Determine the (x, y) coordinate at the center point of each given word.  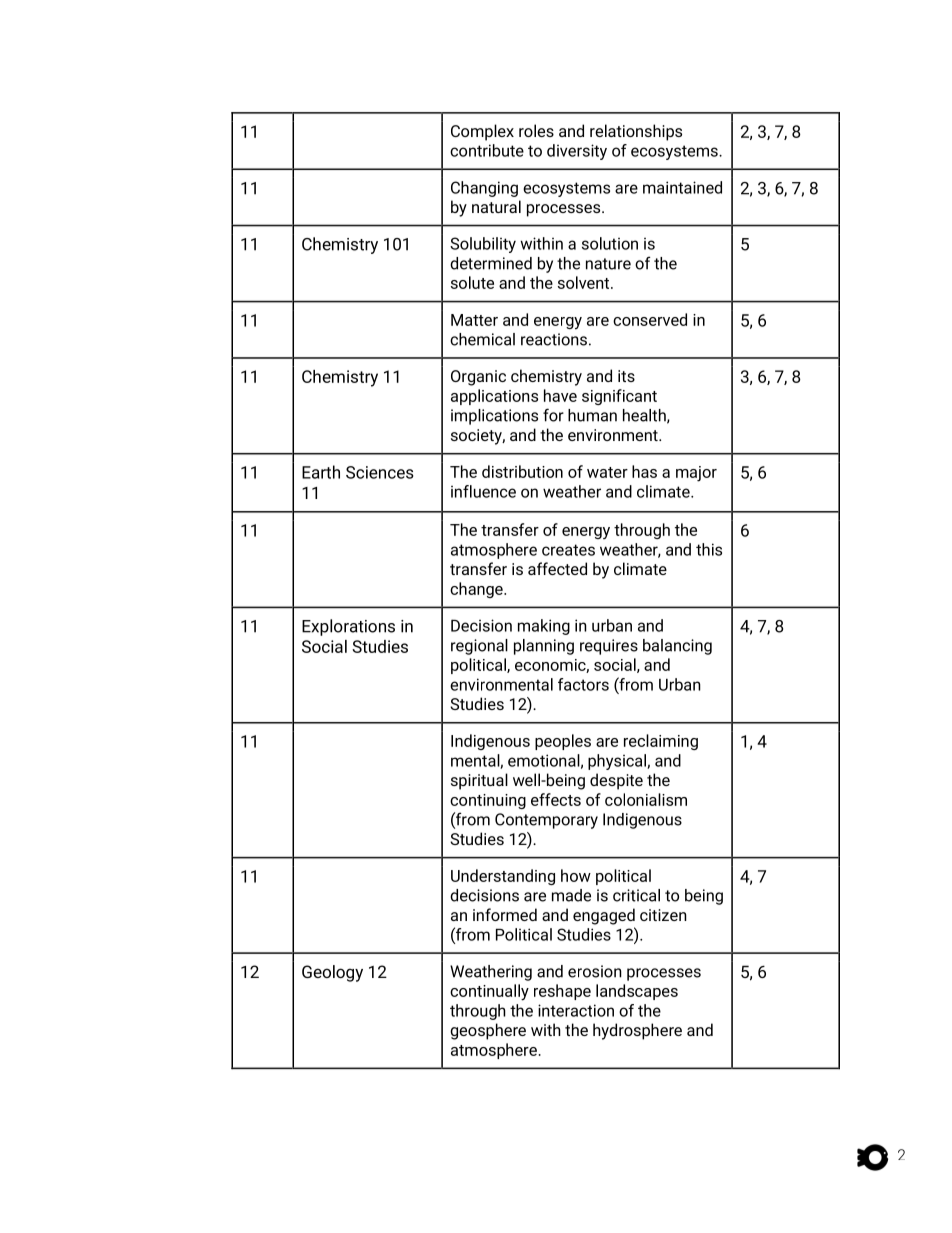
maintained (682, 187)
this (709, 549)
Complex (482, 132)
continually (489, 992)
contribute (487, 150)
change (477, 590)
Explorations (348, 627)
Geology (332, 973)
